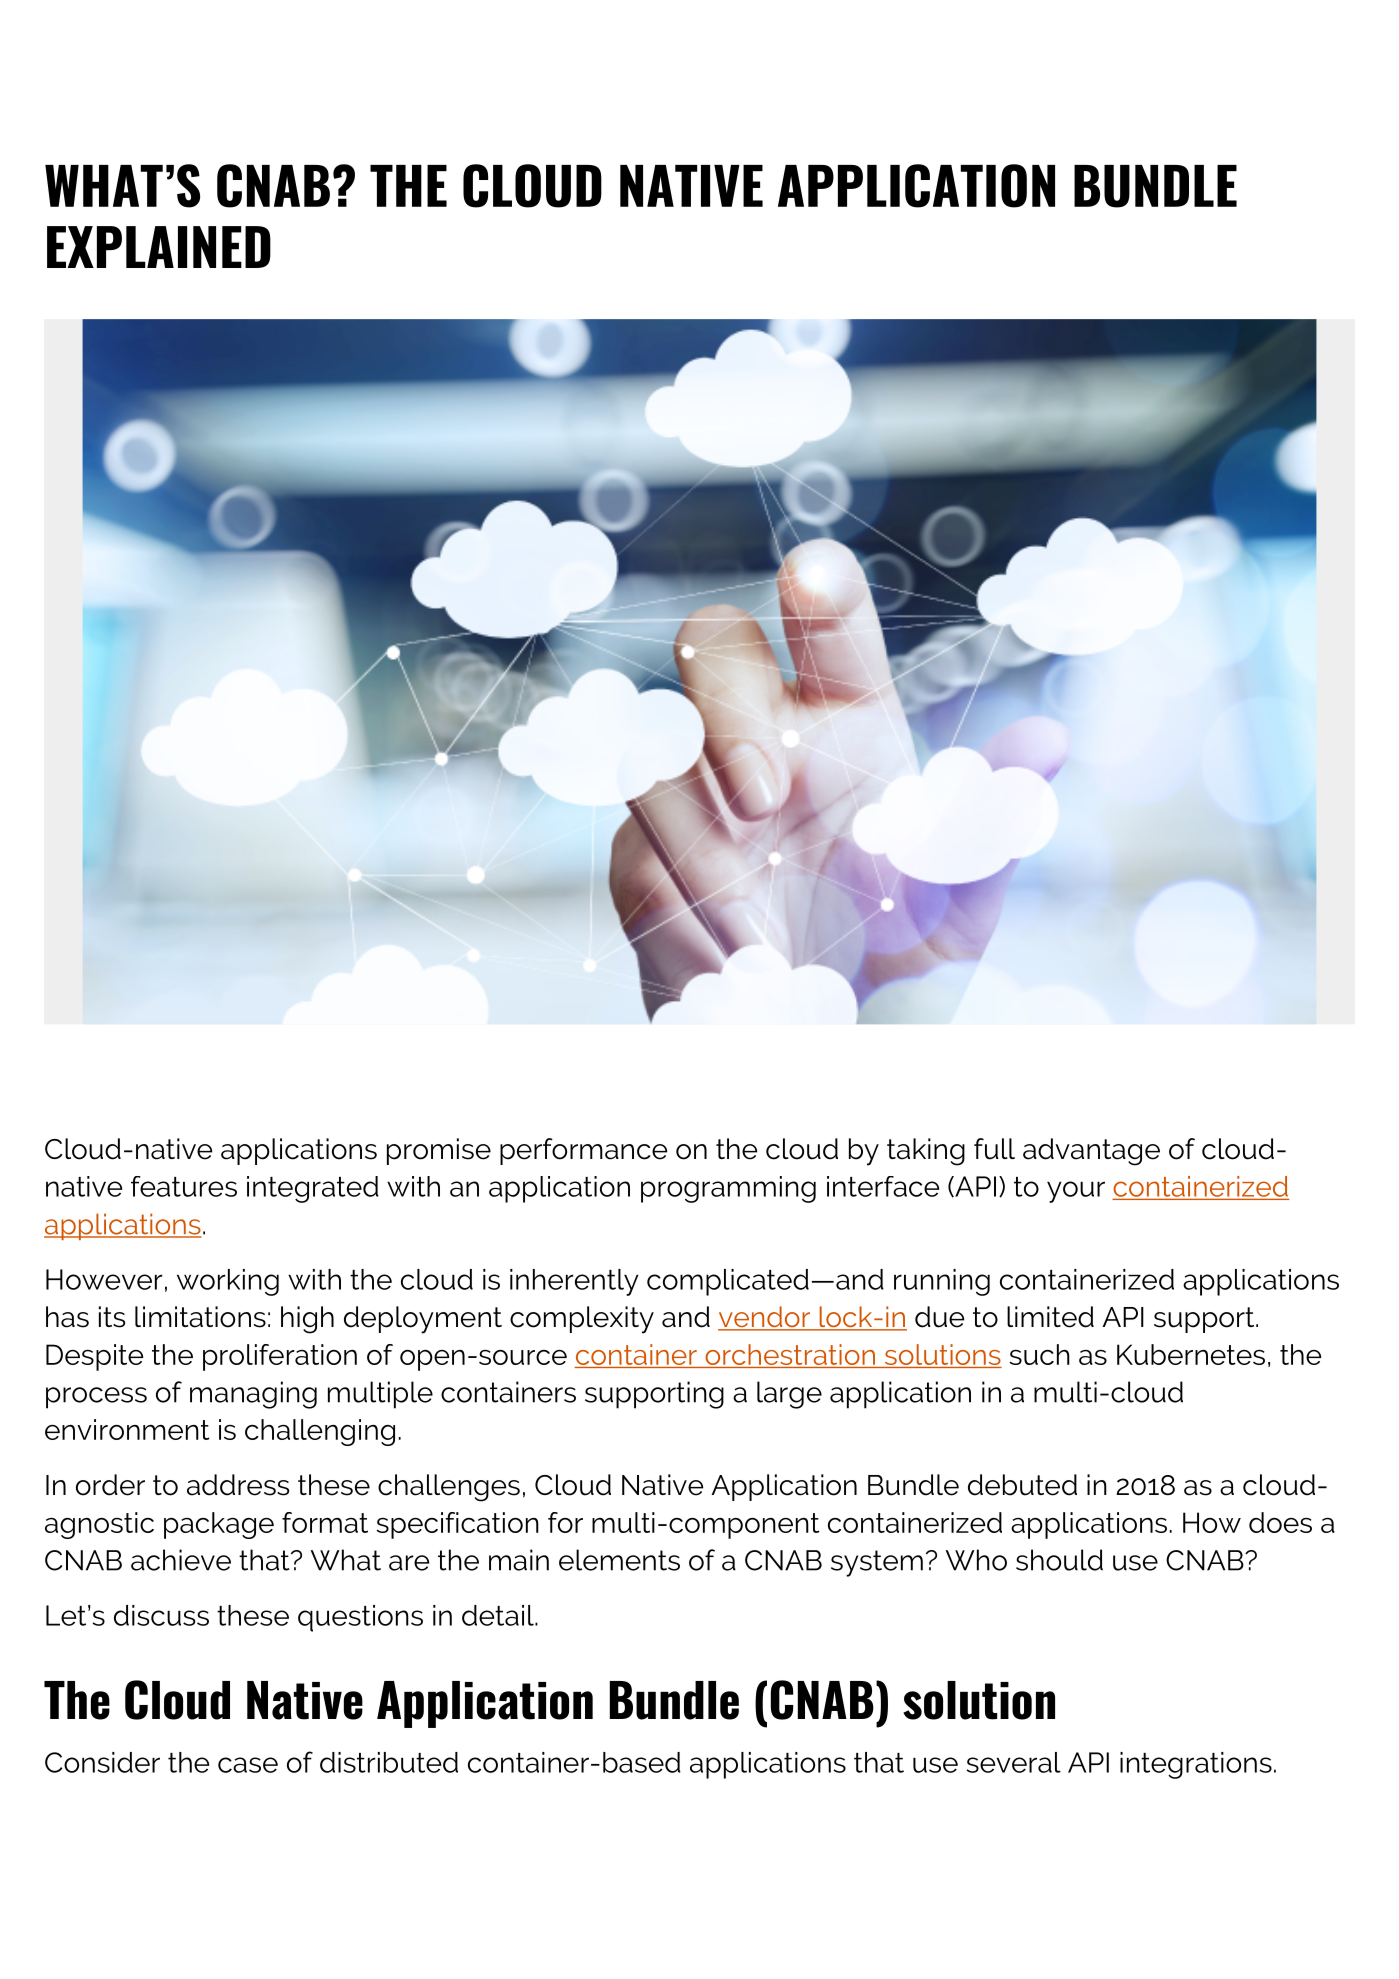 The image size is (1399, 1979). I want to click on taking, so click(926, 1152).
